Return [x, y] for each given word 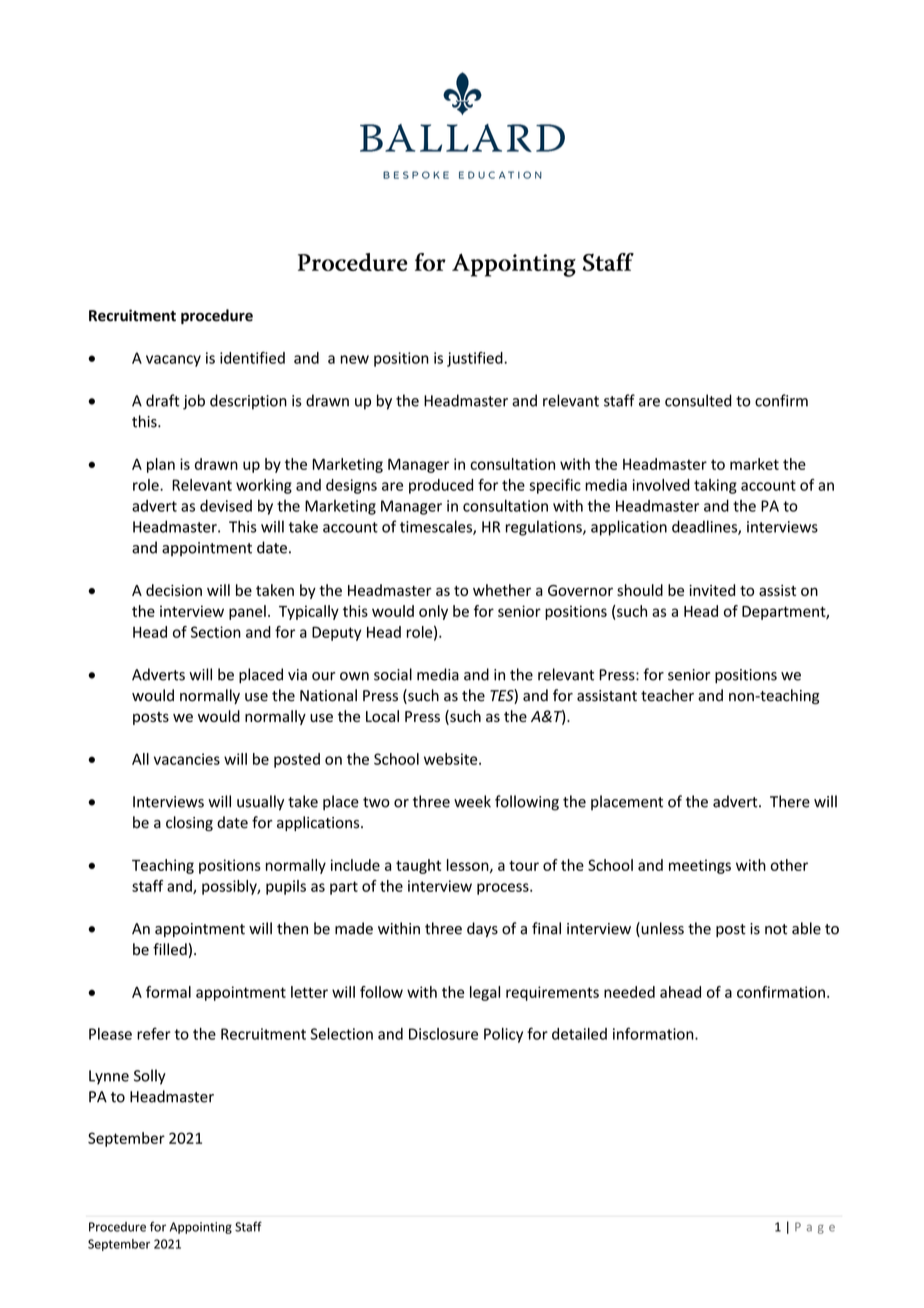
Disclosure [443, 1034]
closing [189, 823]
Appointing [201, 1228]
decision [174, 590]
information [654, 1033]
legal [485, 993]
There [790, 801]
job [194, 402]
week [472, 801]
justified [476, 359]
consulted [698, 400]
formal [168, 992]
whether [502, 590]
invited [712, 590]
